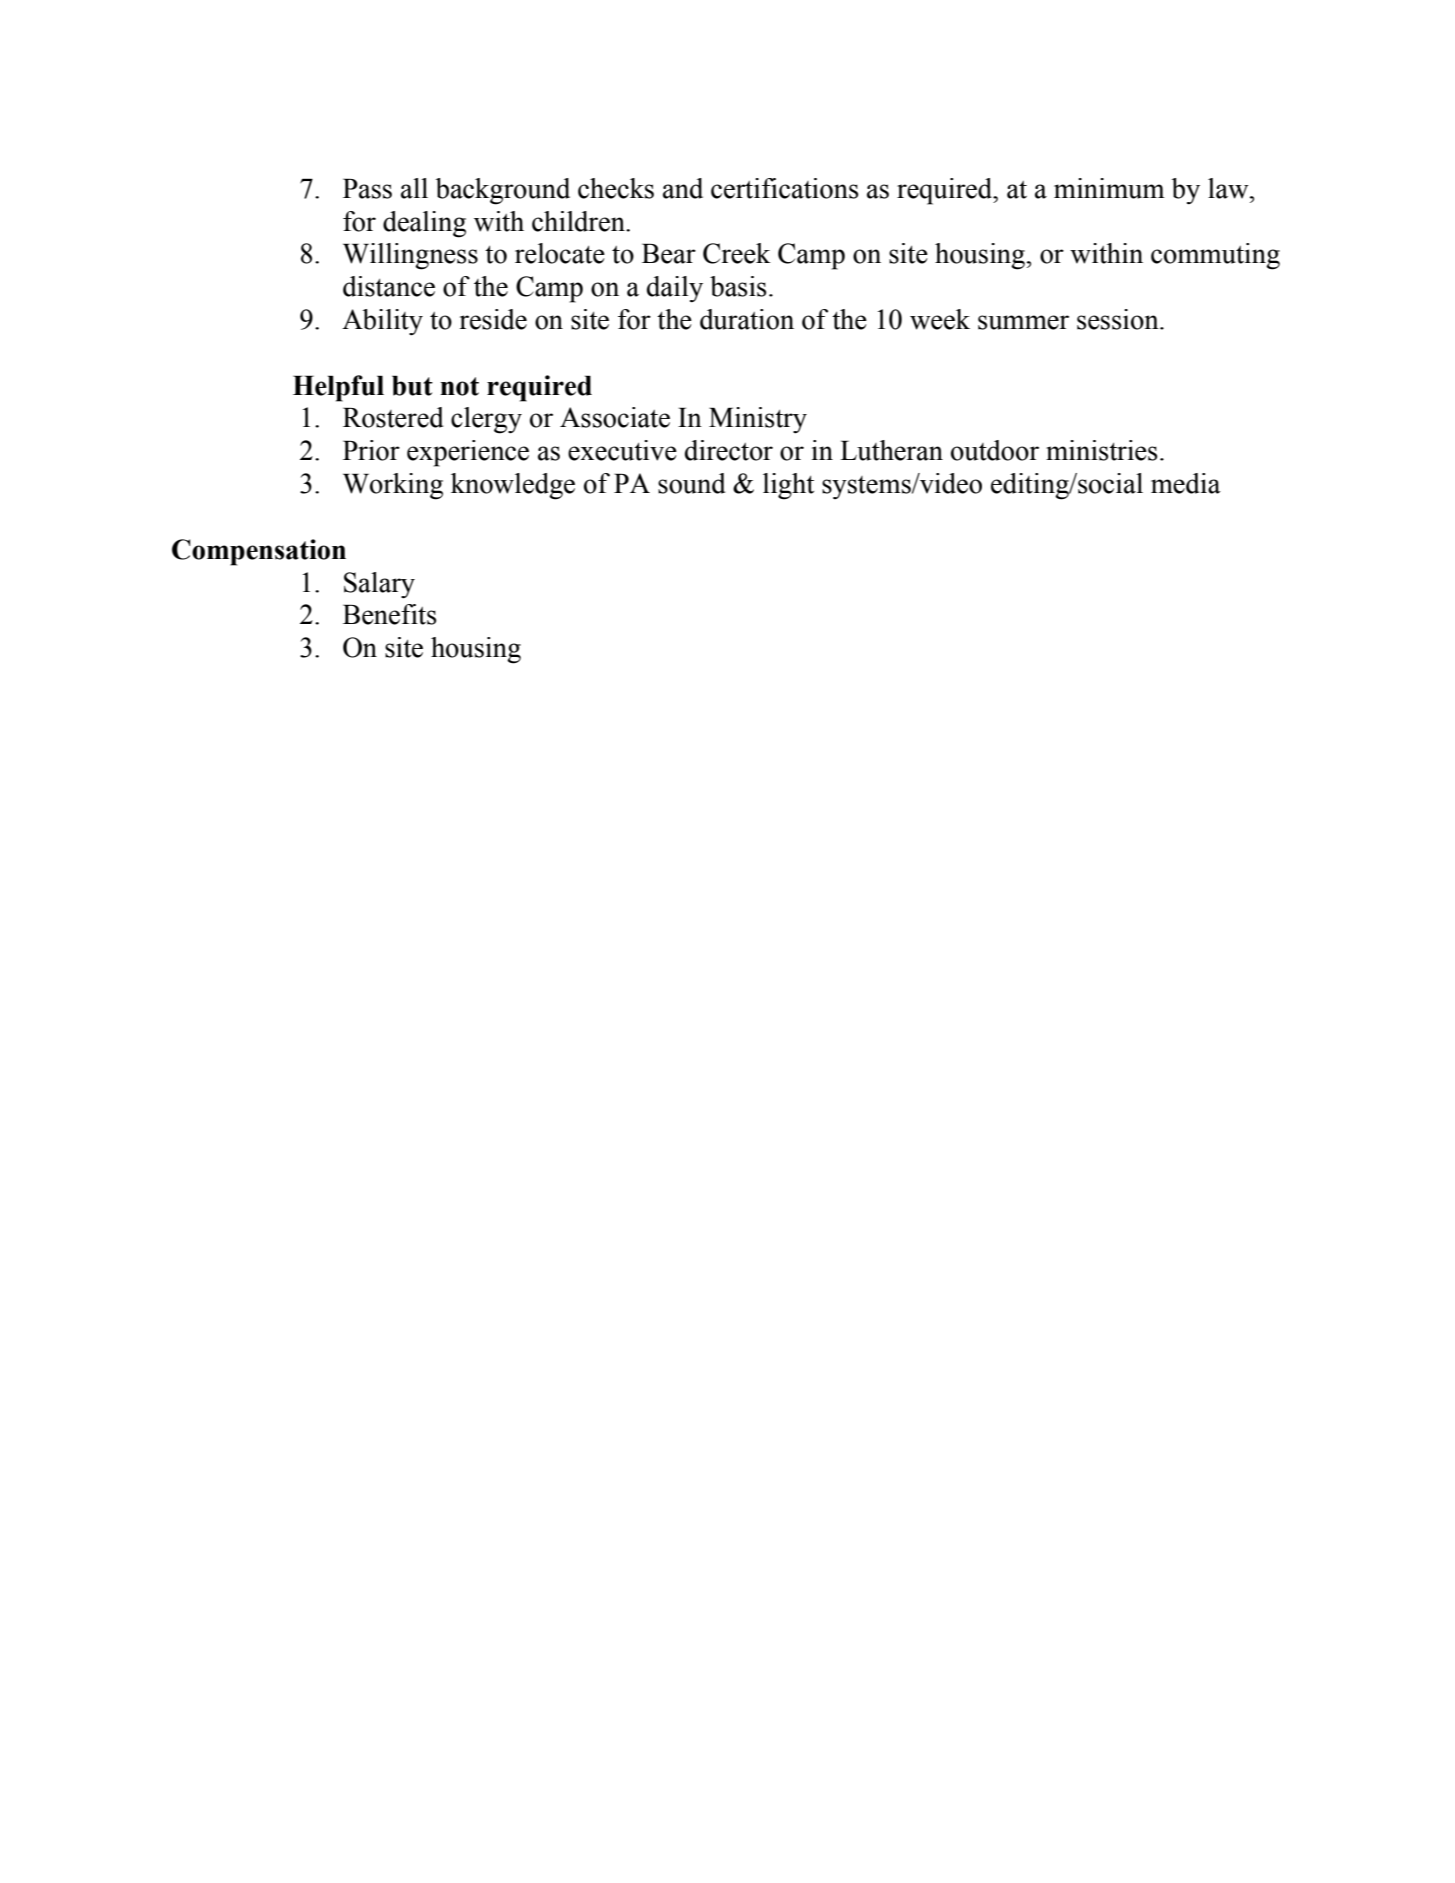 The width and height of the document is (1455, 1883). What do you see at coordinates (1102, 450) in the document?
I see `ministries` at bounding box center [1102, 450].
